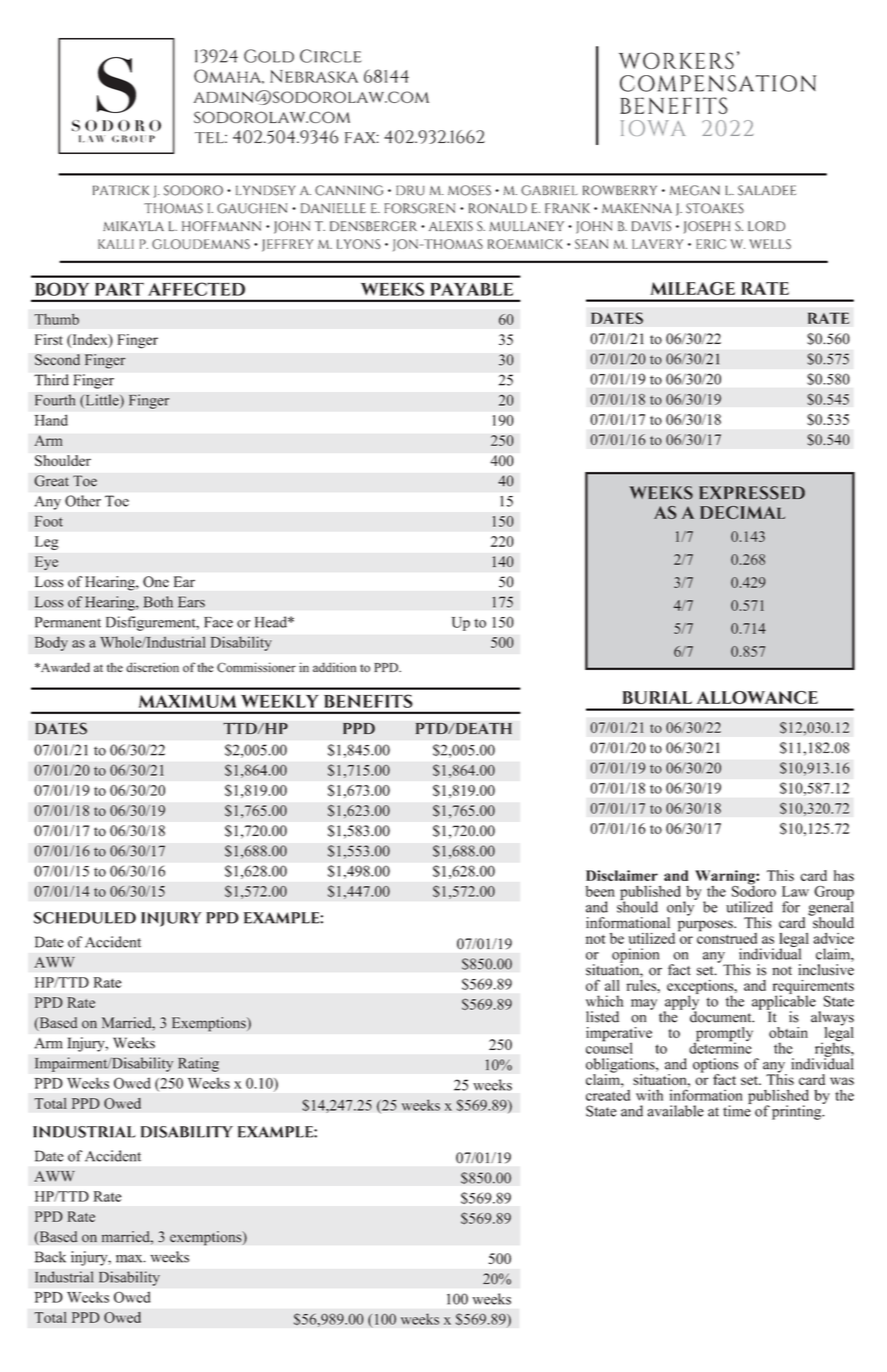  What do you see at coordinates (152, 667) in the screenshot?
I see `discretion` at bounding box center [152, 667].
